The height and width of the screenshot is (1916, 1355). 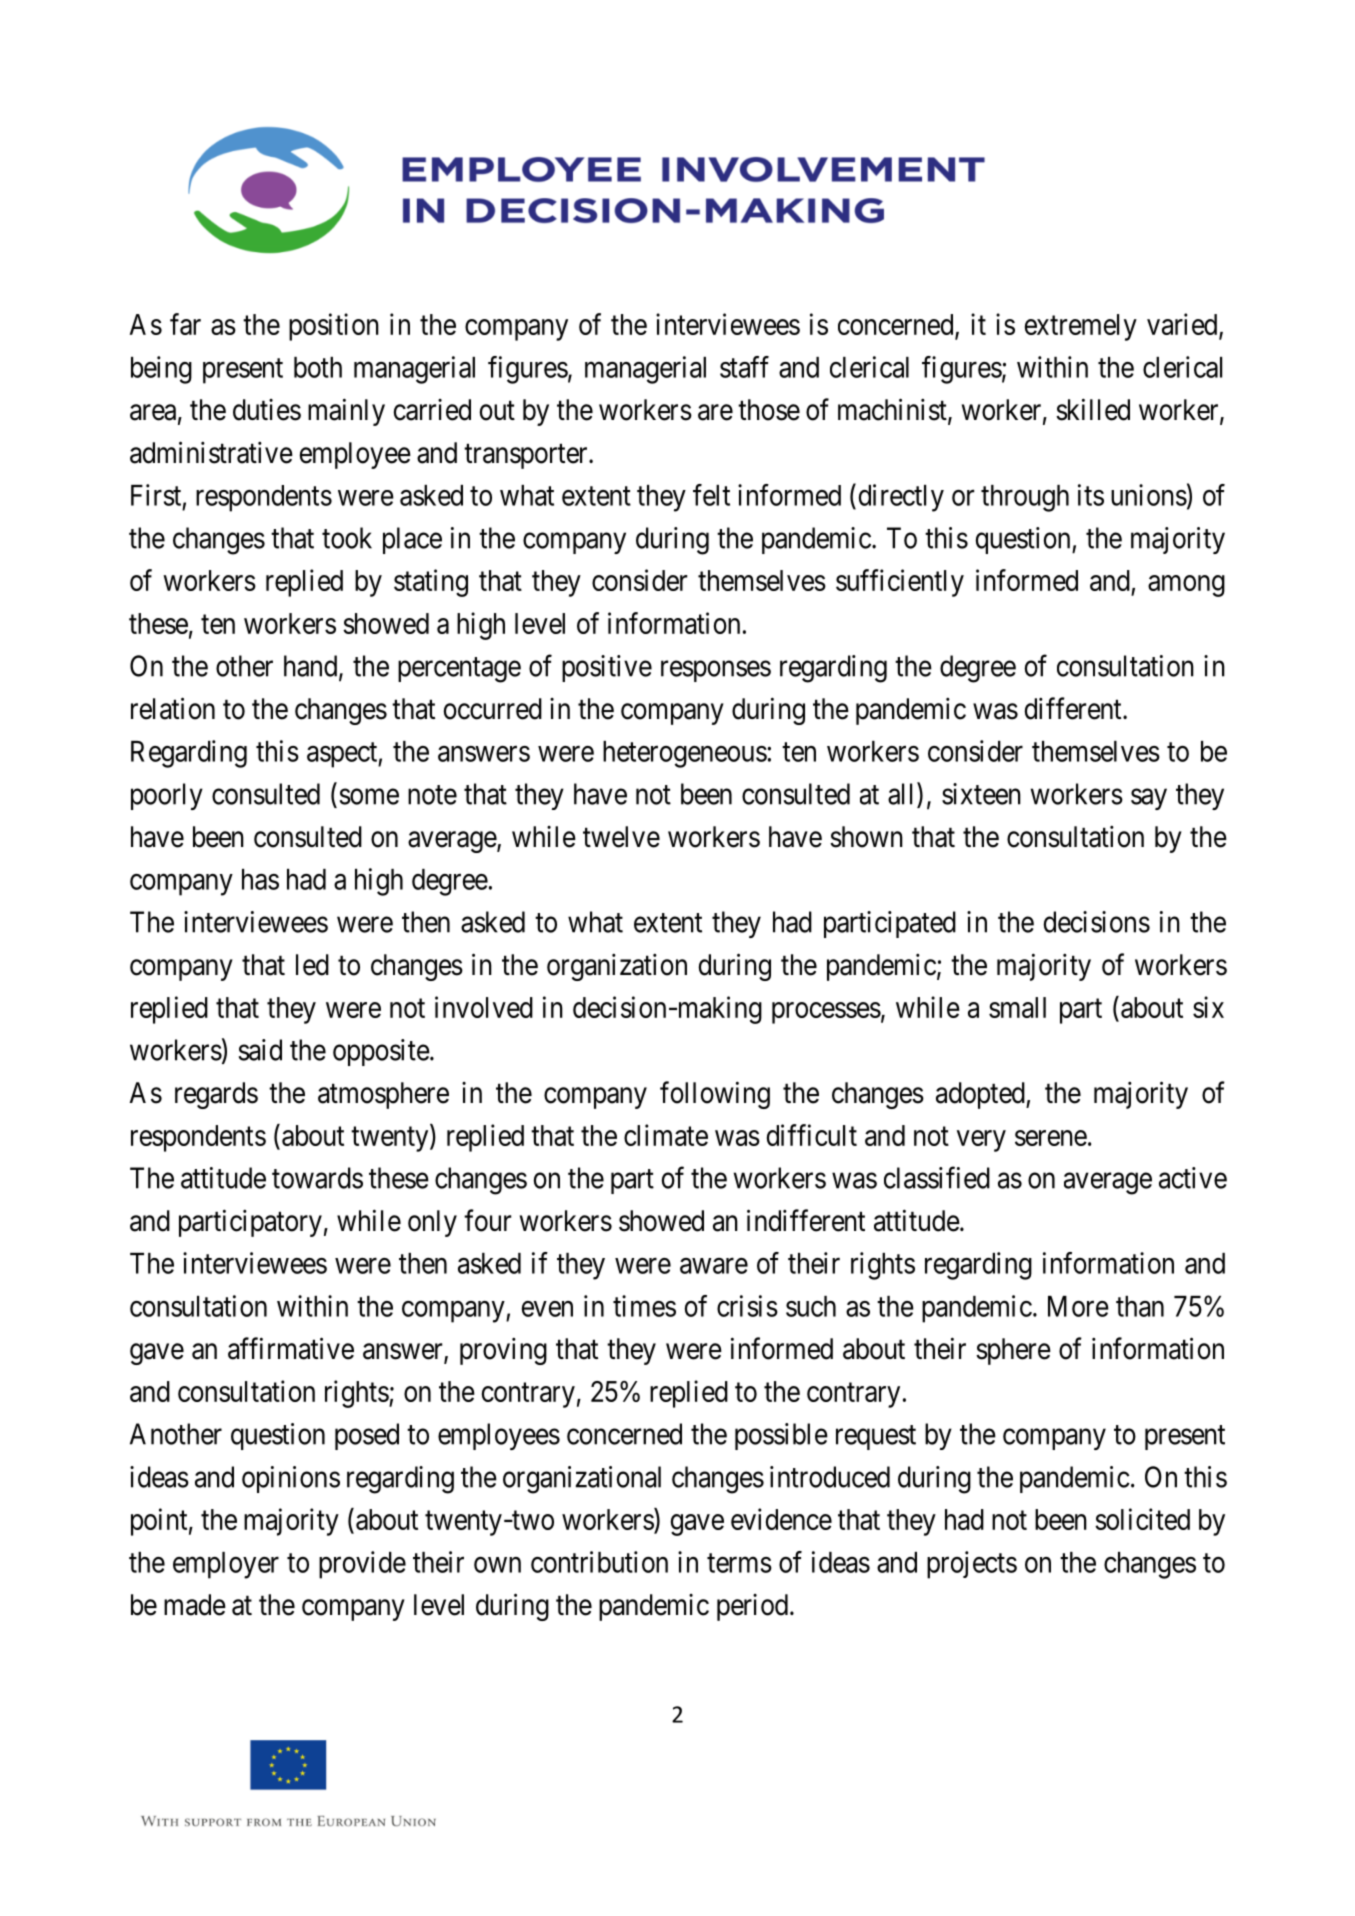 What do you see at coordinates (226, 1565) in the screenshot?
I see `employer` at bounding box center [226, 1565].
